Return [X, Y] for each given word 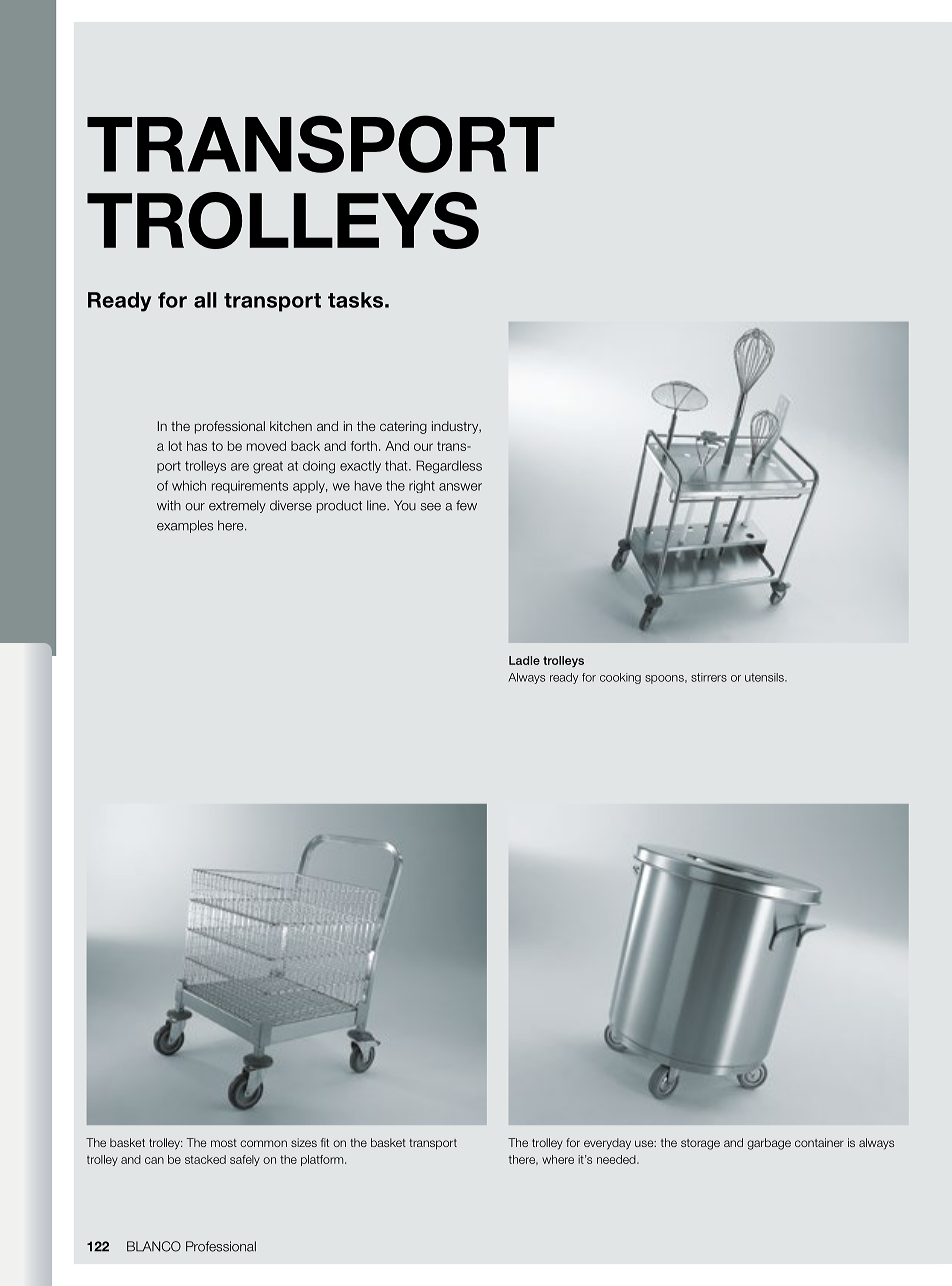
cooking [620, 678]
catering [403, 427]
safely [245, 1160]
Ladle [524, 660]
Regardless [449, 467]
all [205, 300]
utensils [765, 677]
